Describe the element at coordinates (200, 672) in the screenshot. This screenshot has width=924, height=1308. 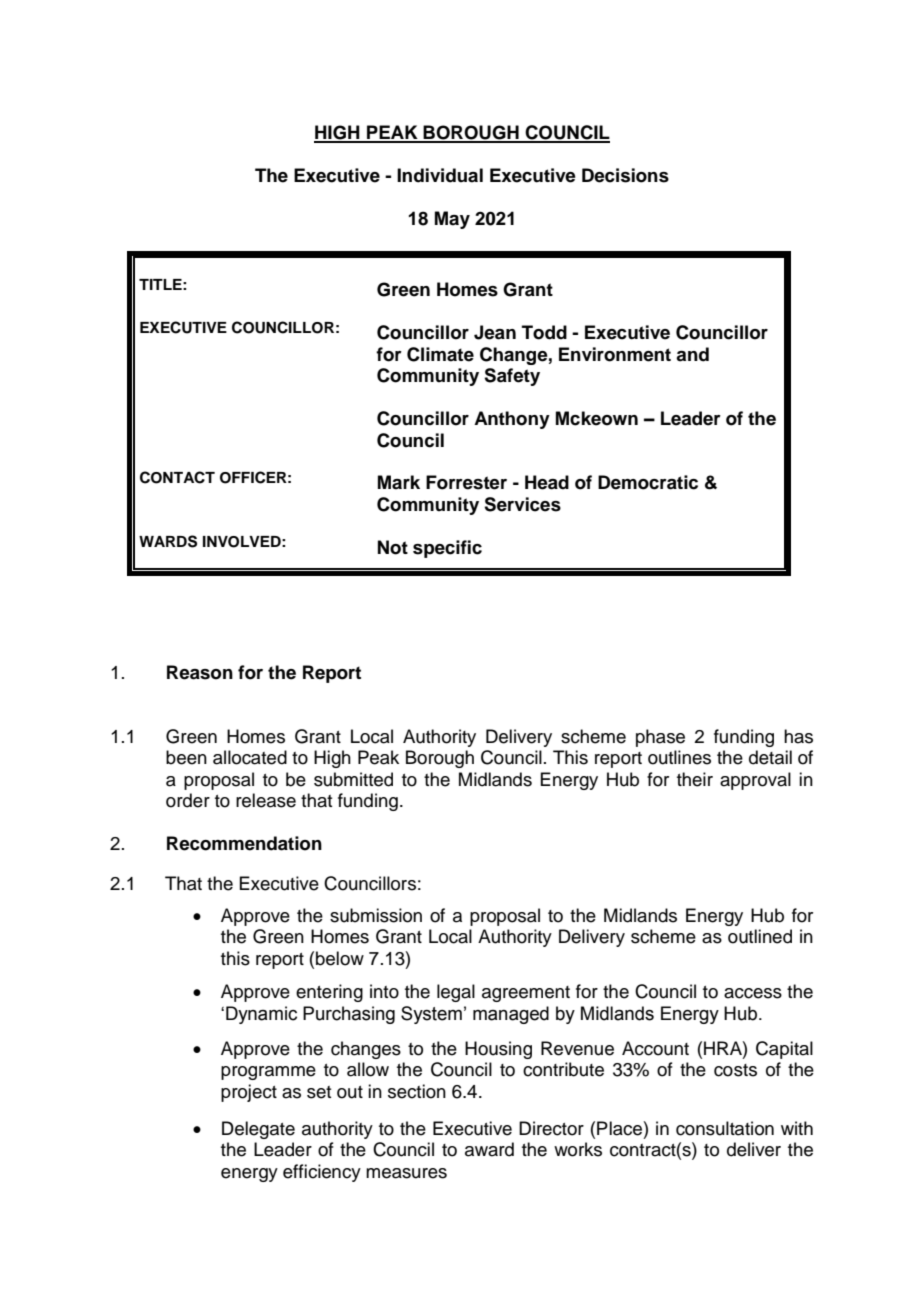
I see `Reason` at that location.
